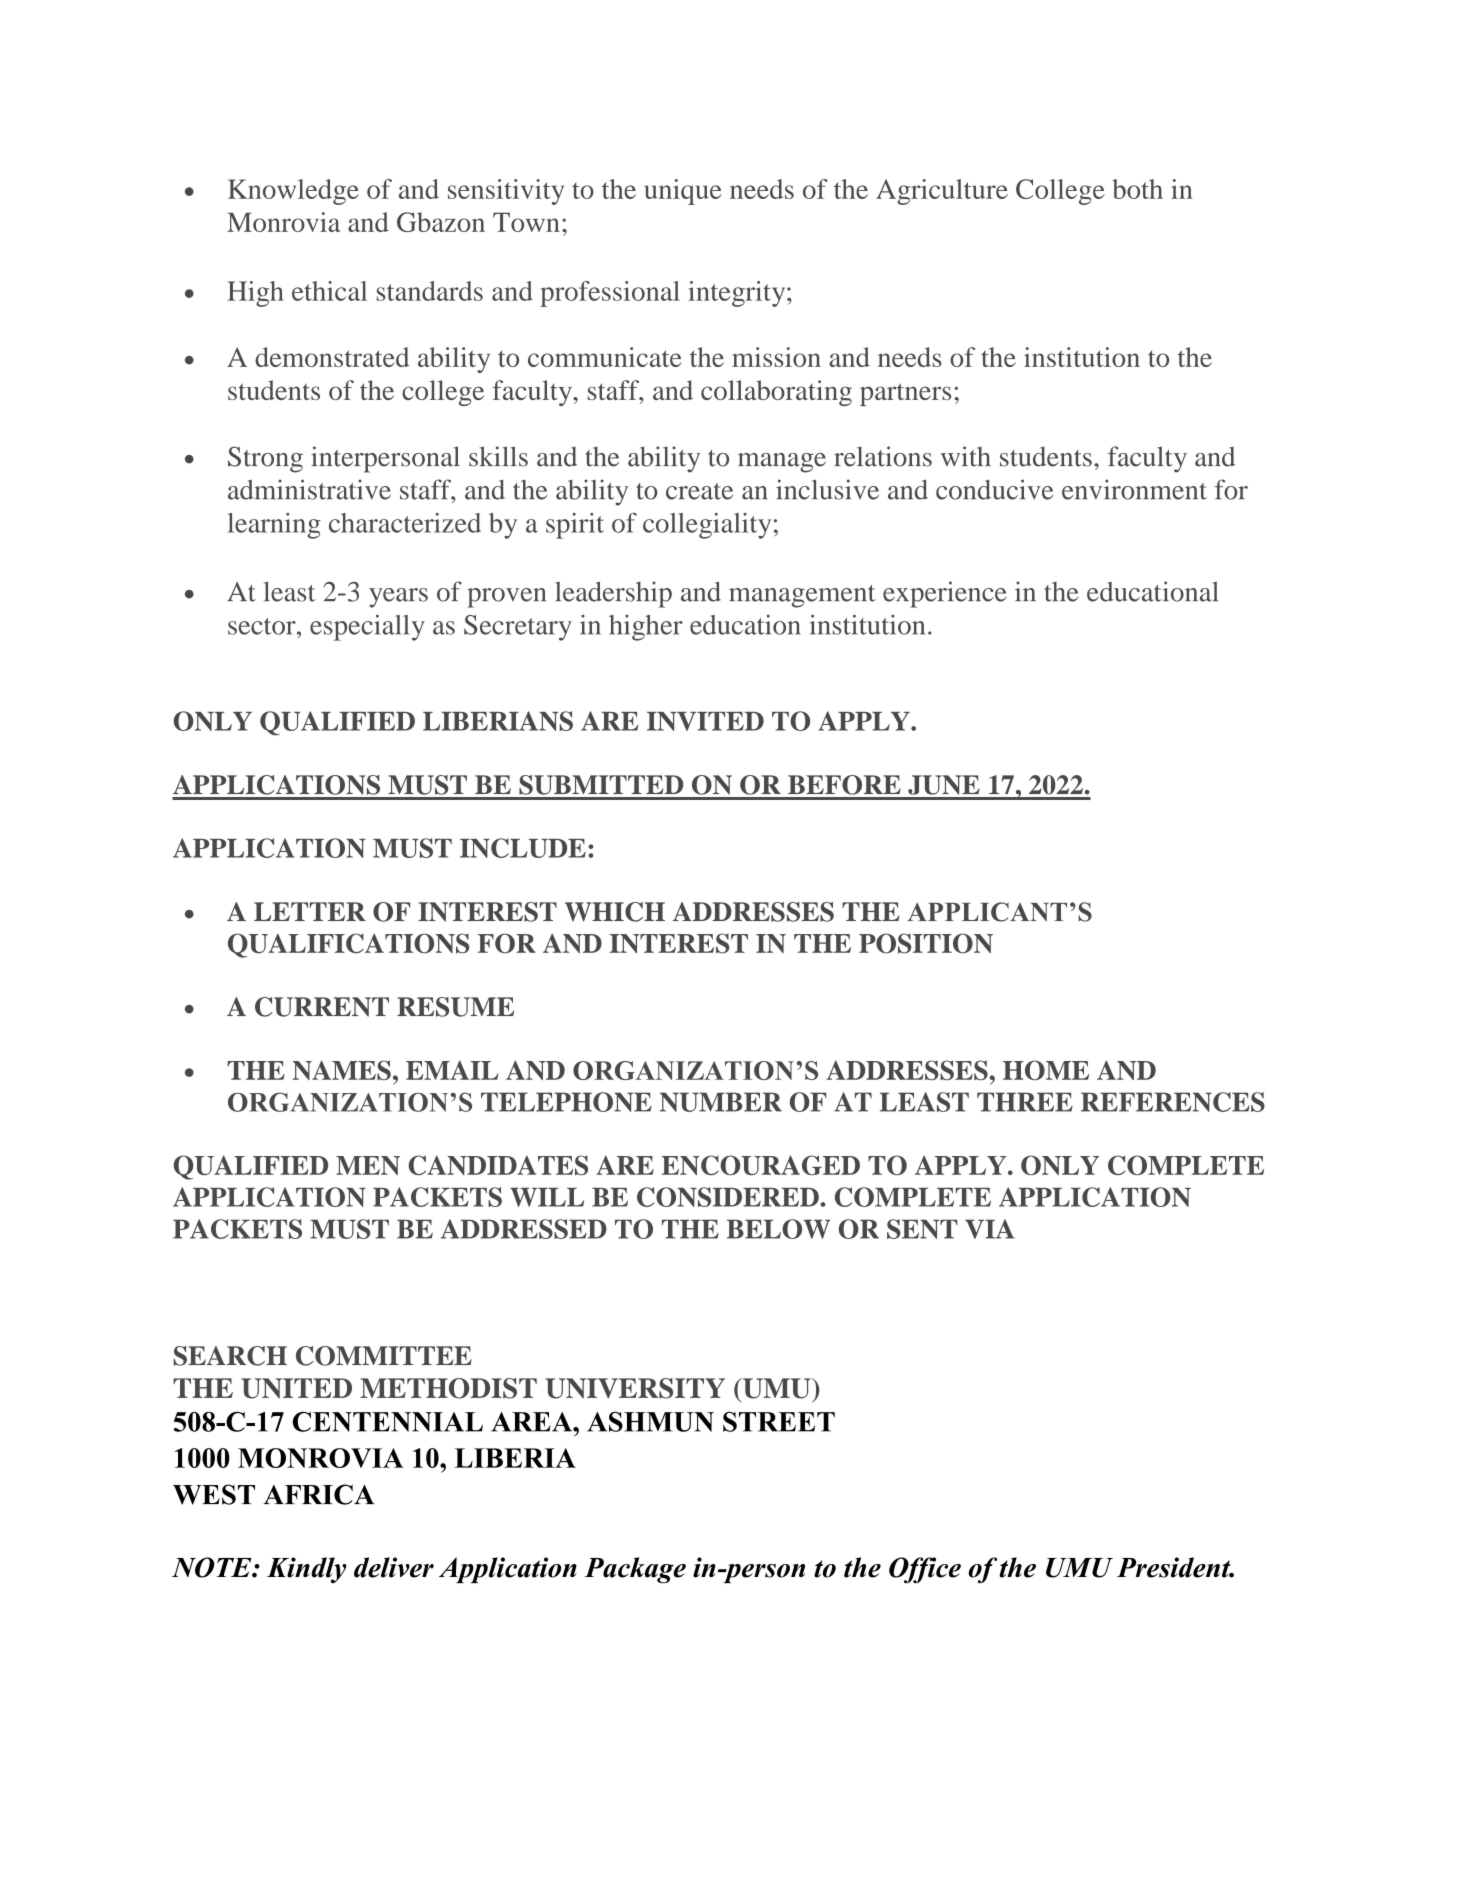  Describe the element at coordinates (367, 627) in the screenshot. I see `especially` at that location.
